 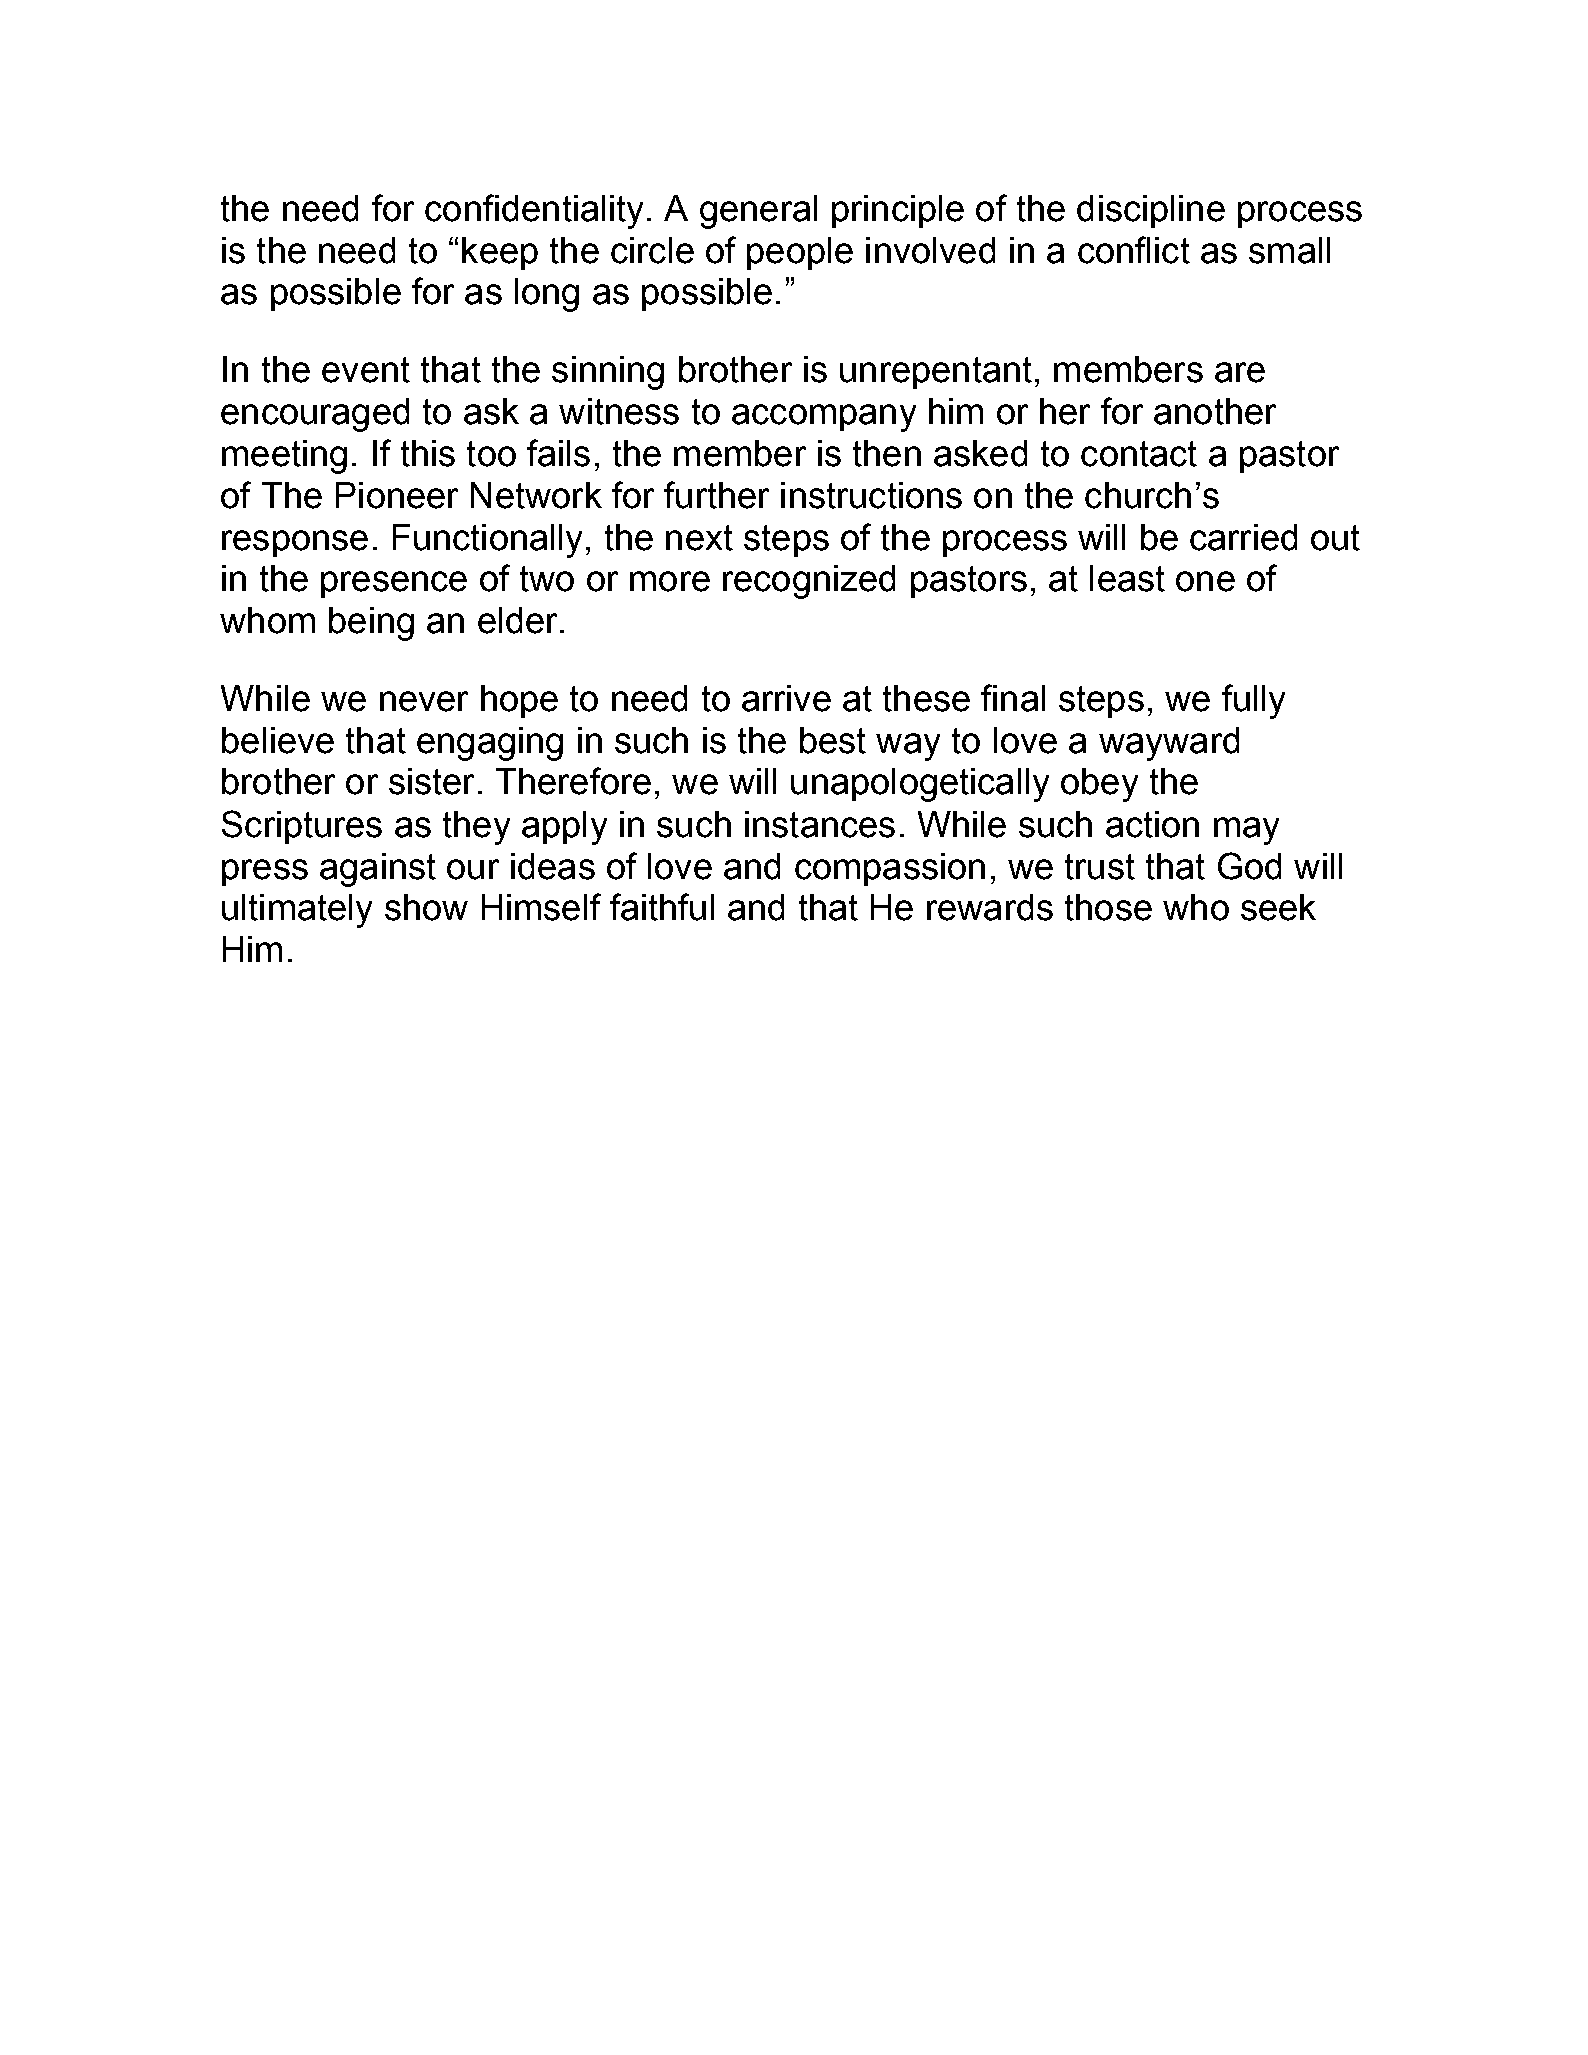 What do you see at coordinates (1151, 211) in the document?
I see `discipline` at bounding box center [1151, 211].
